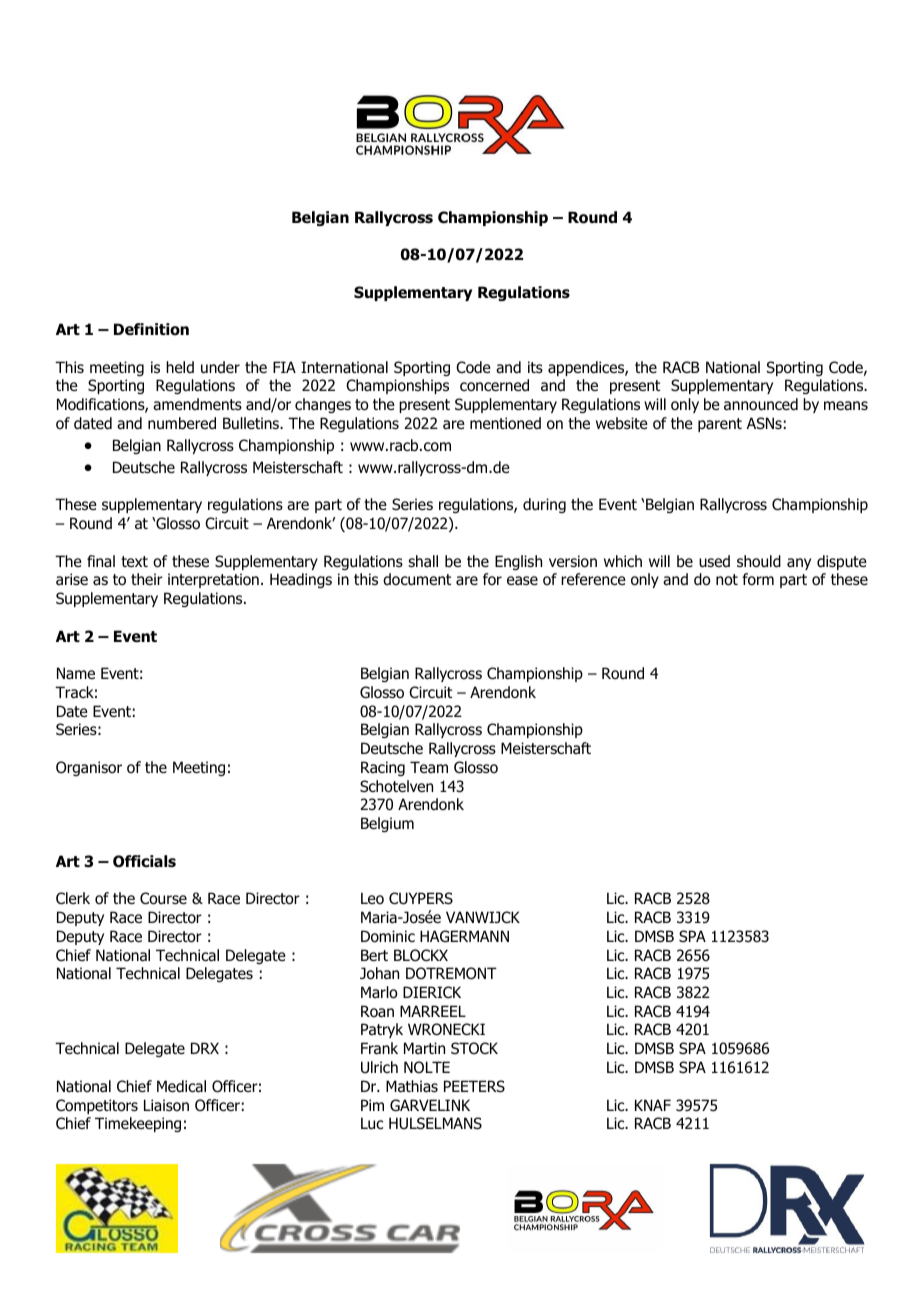  What do you see at coordinates (388, 936) in the document?
I see `Dominic` at bounding box center [388, 936].
